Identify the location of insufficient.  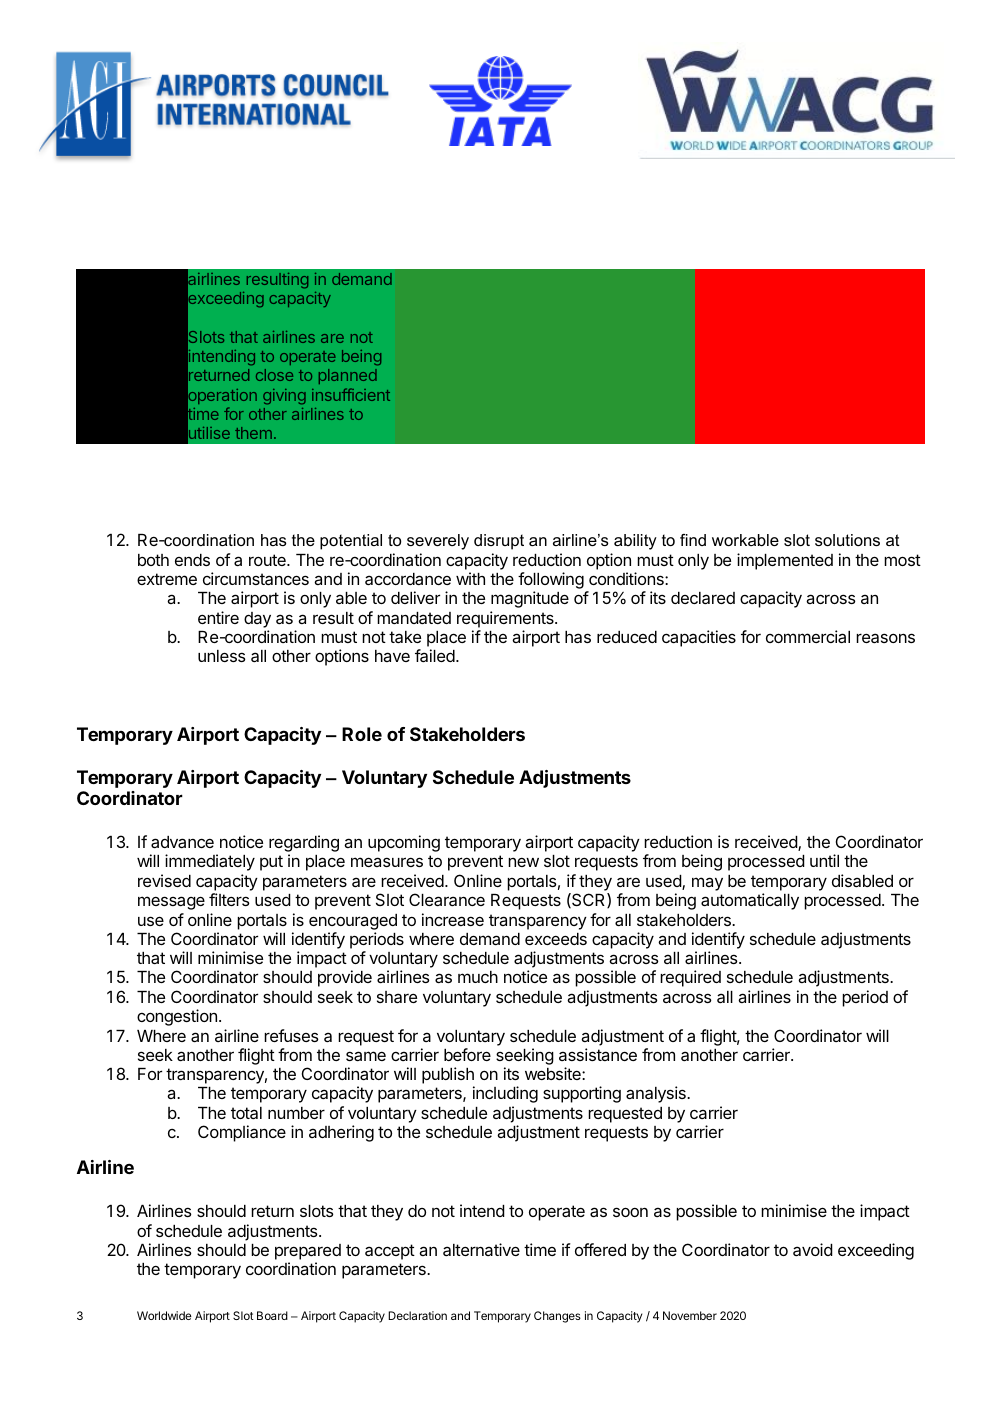
(351, 394).
